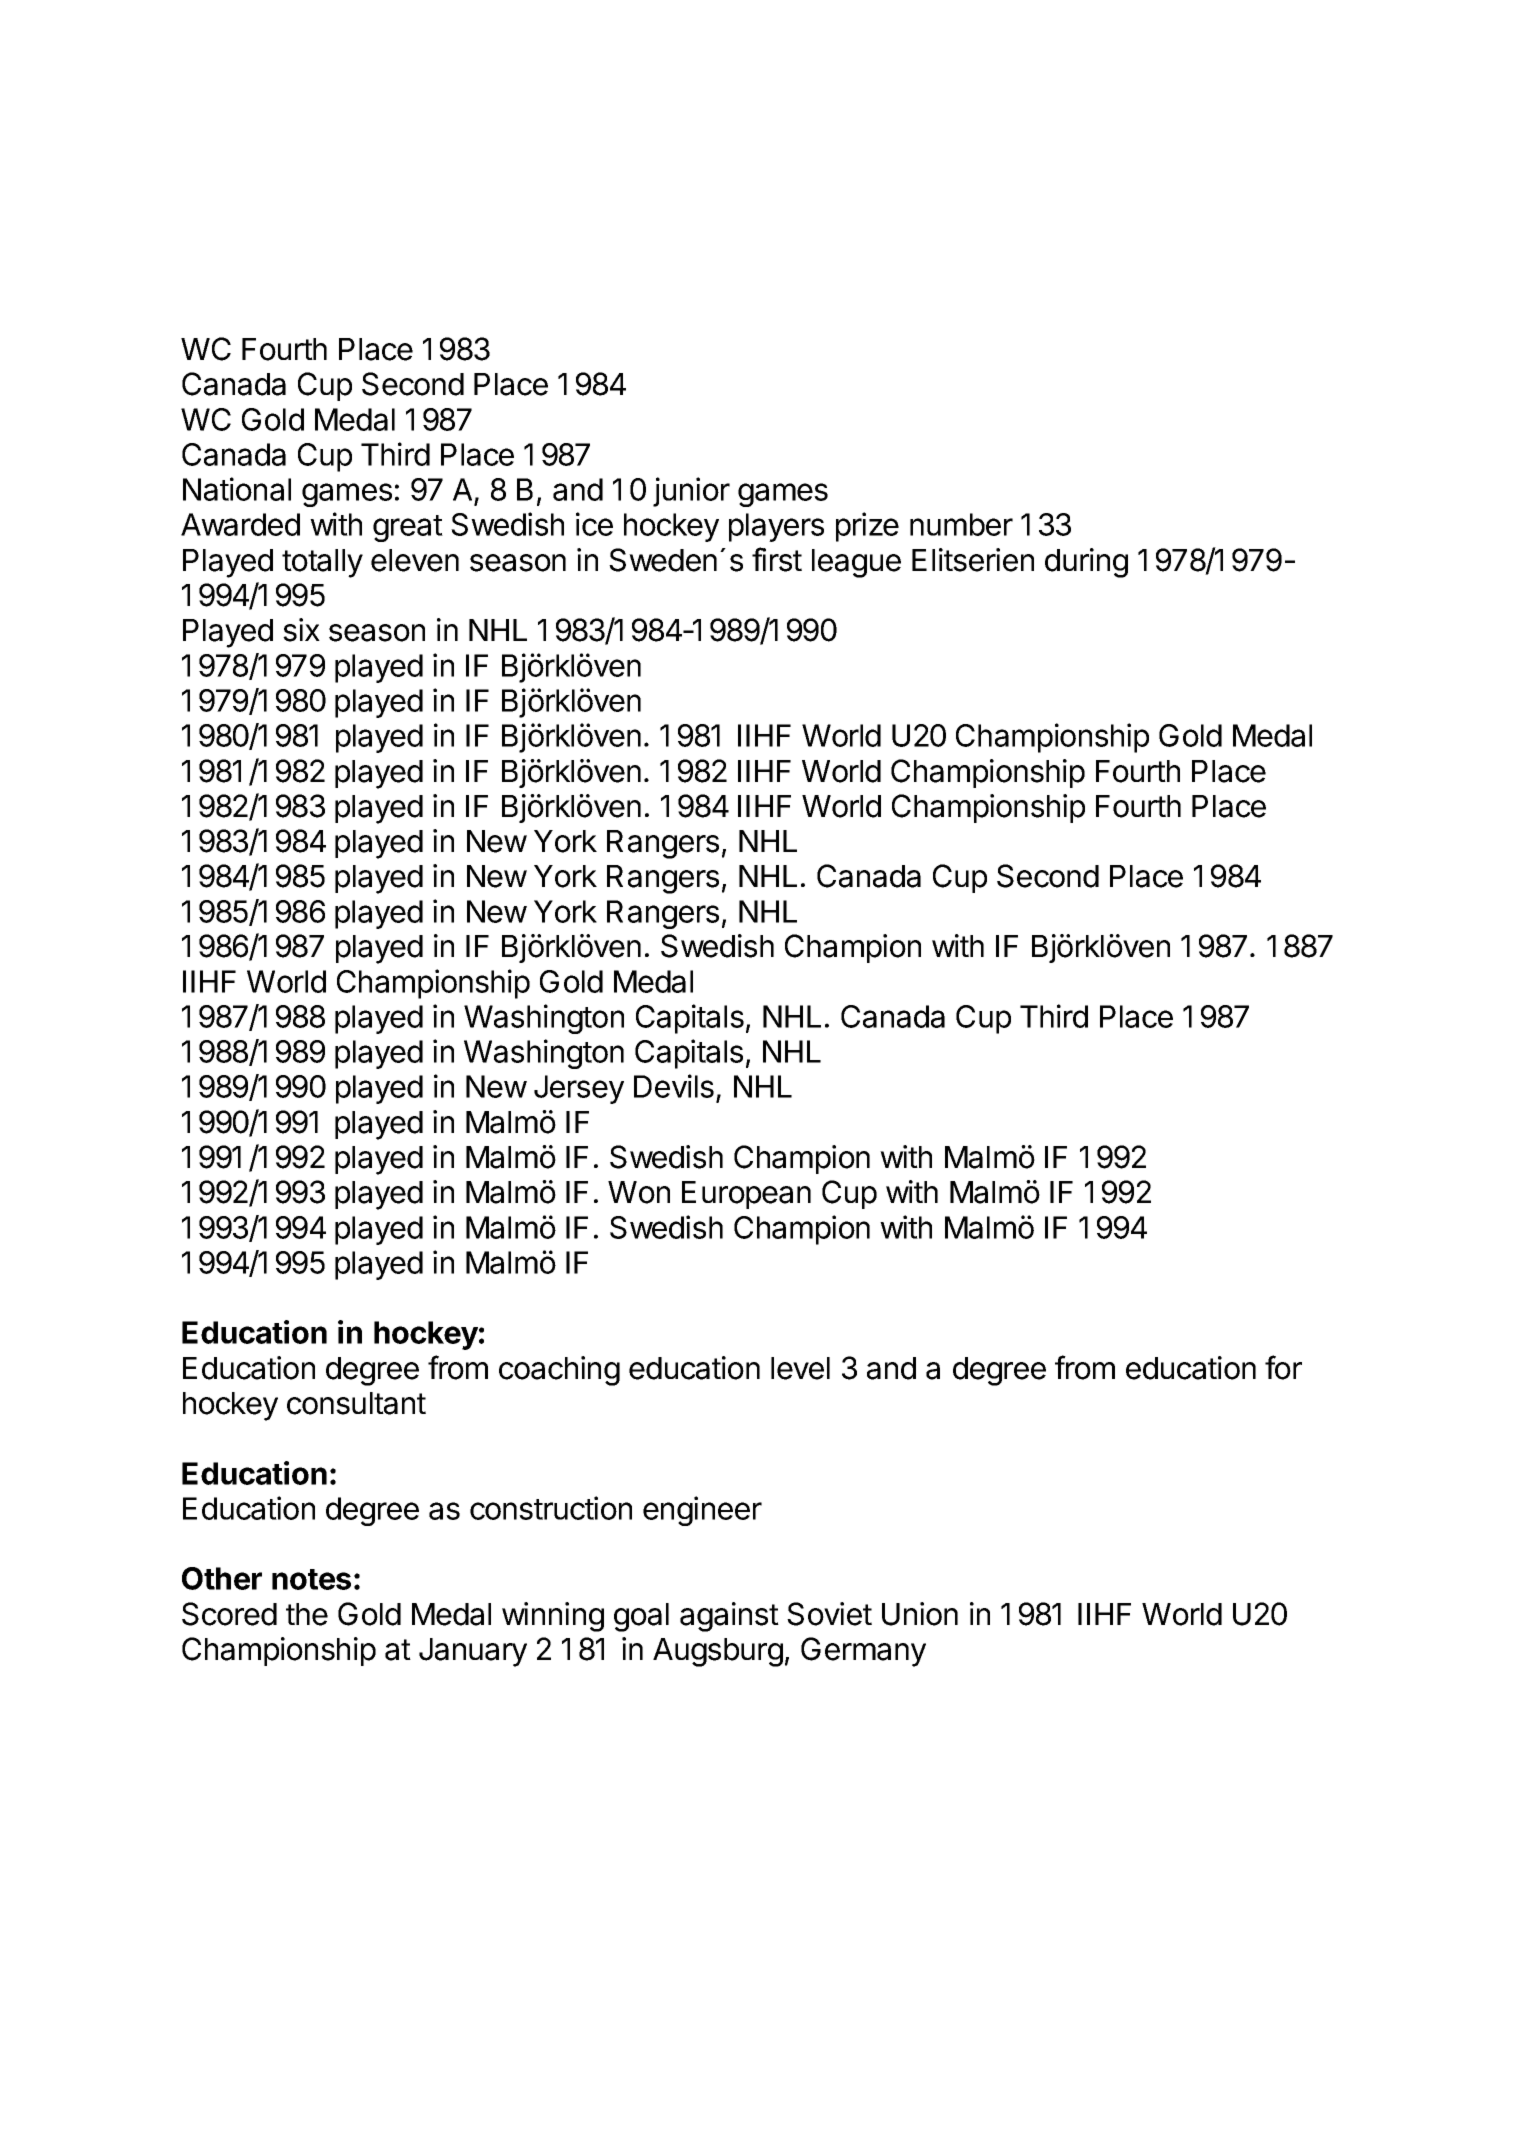 The height and width of the document is (2144, 1515). What do you see at coordinates (579, 1089) in the document?
I see `Jersey` at bounding box center [579, 1089].
